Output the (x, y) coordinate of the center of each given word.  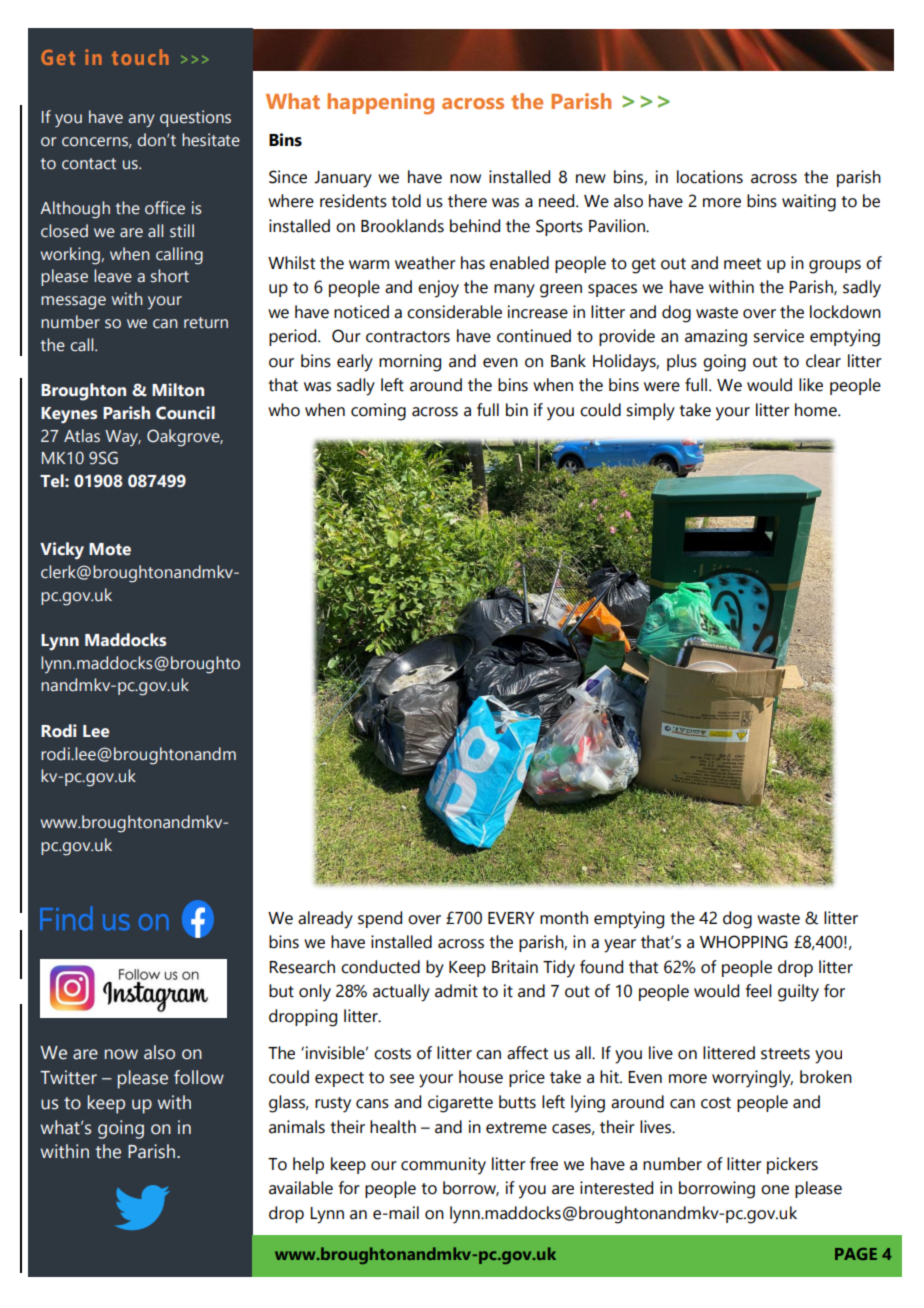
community (443, 1166)
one (775, 1190)
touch (140, 57)
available (301, 1188)
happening (380, 104)
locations (710, 177)
